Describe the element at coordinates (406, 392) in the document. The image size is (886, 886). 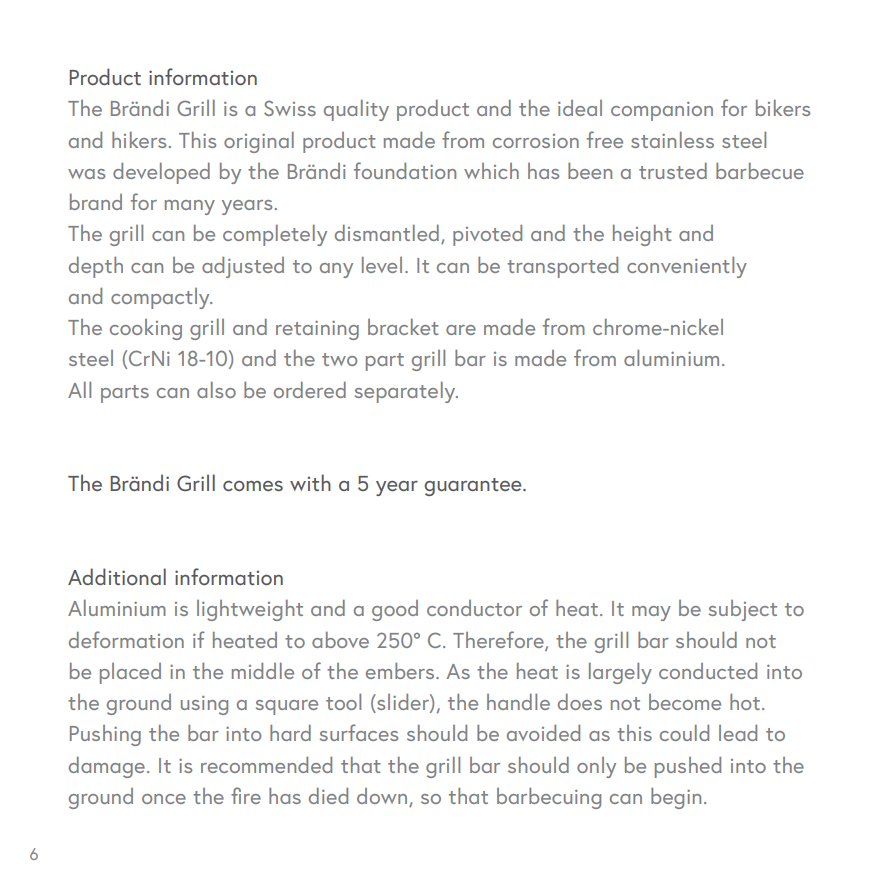
I see `separately` at that location.
